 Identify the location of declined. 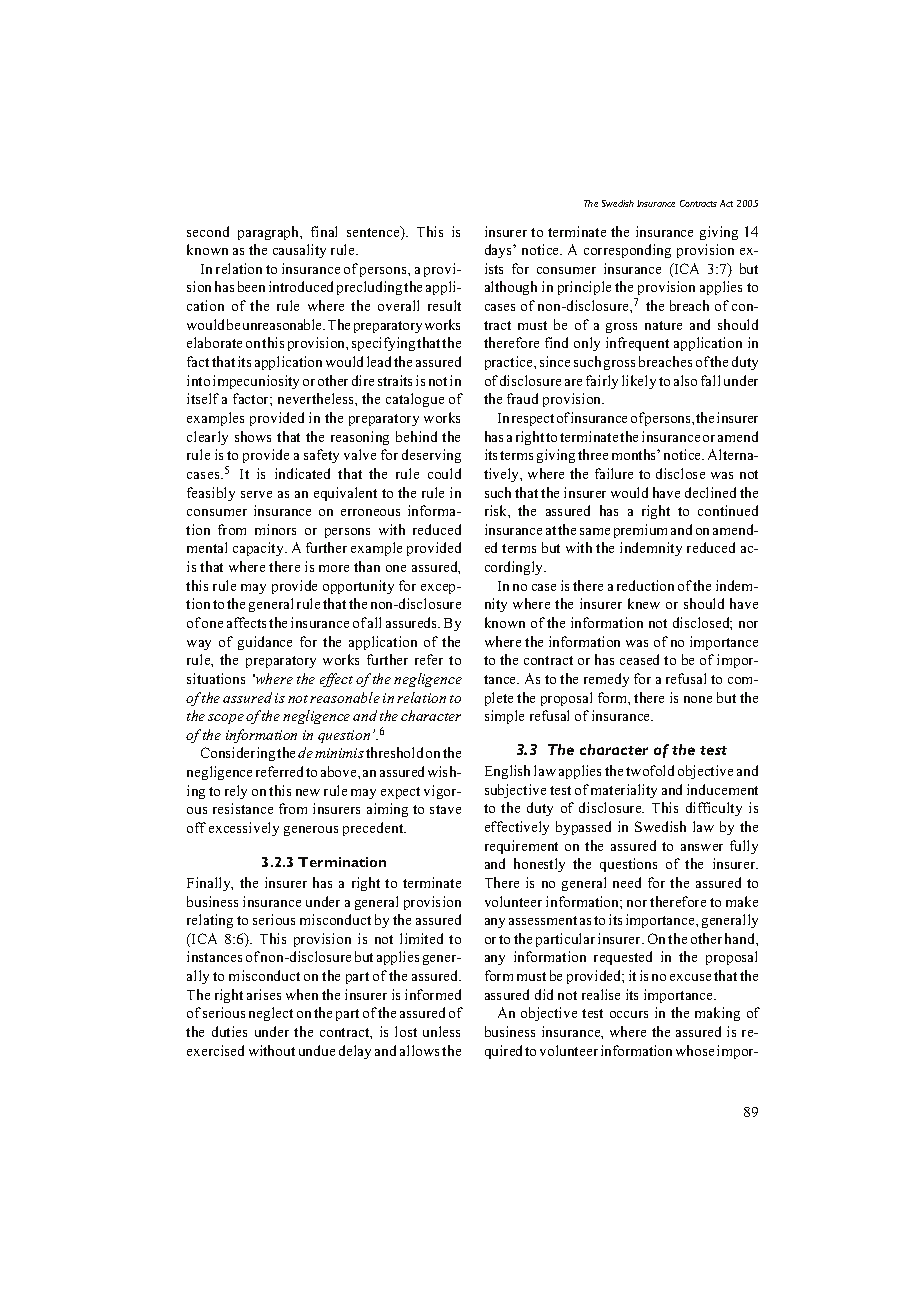
(710, 492).
